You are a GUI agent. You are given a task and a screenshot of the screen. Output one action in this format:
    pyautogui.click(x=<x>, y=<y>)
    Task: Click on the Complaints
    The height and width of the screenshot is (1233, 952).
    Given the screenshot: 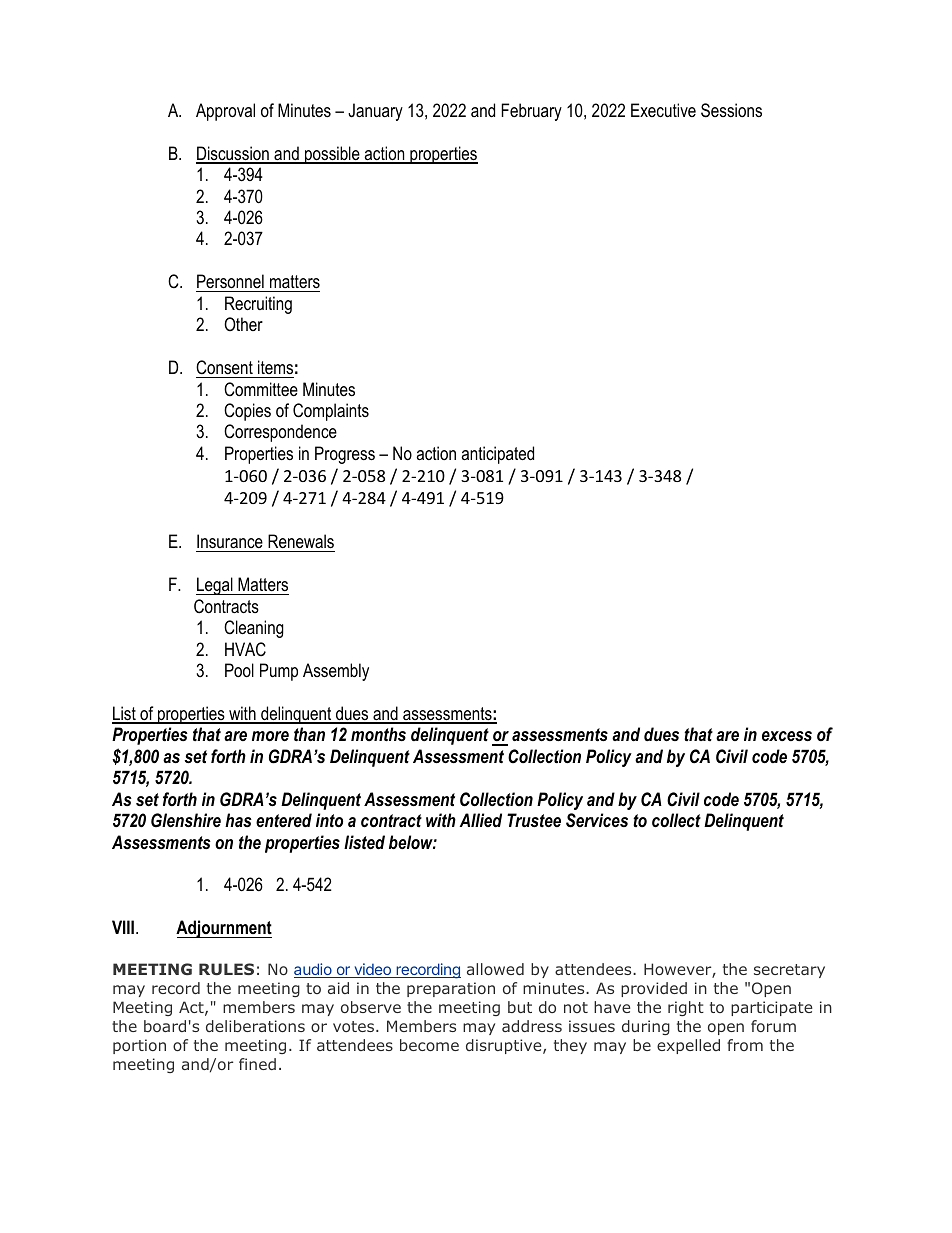 What is the action you would take?
    pyautogui.click(x=331, y=412)
